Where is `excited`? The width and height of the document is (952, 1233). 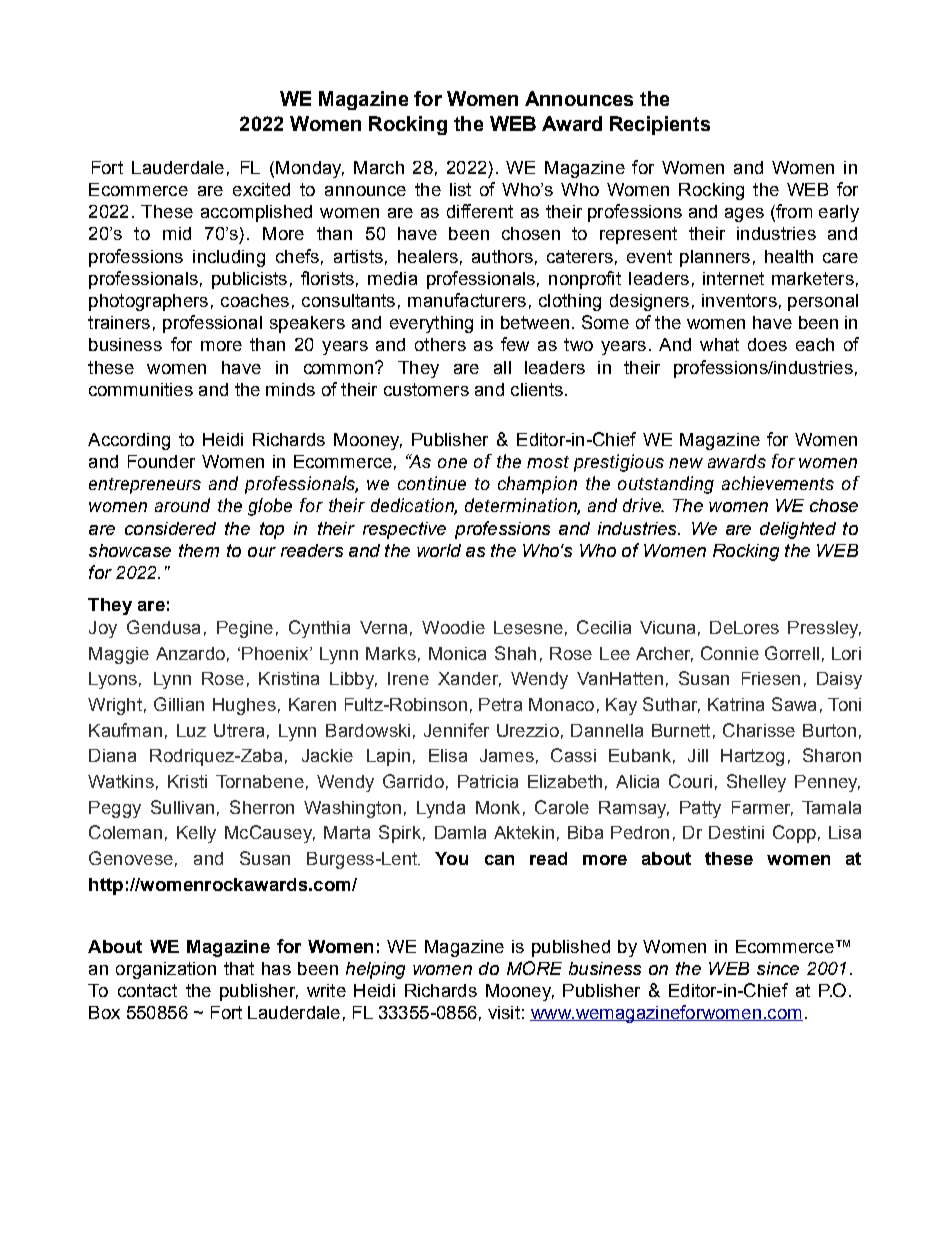 excited is located at coordinates (261, 189).
